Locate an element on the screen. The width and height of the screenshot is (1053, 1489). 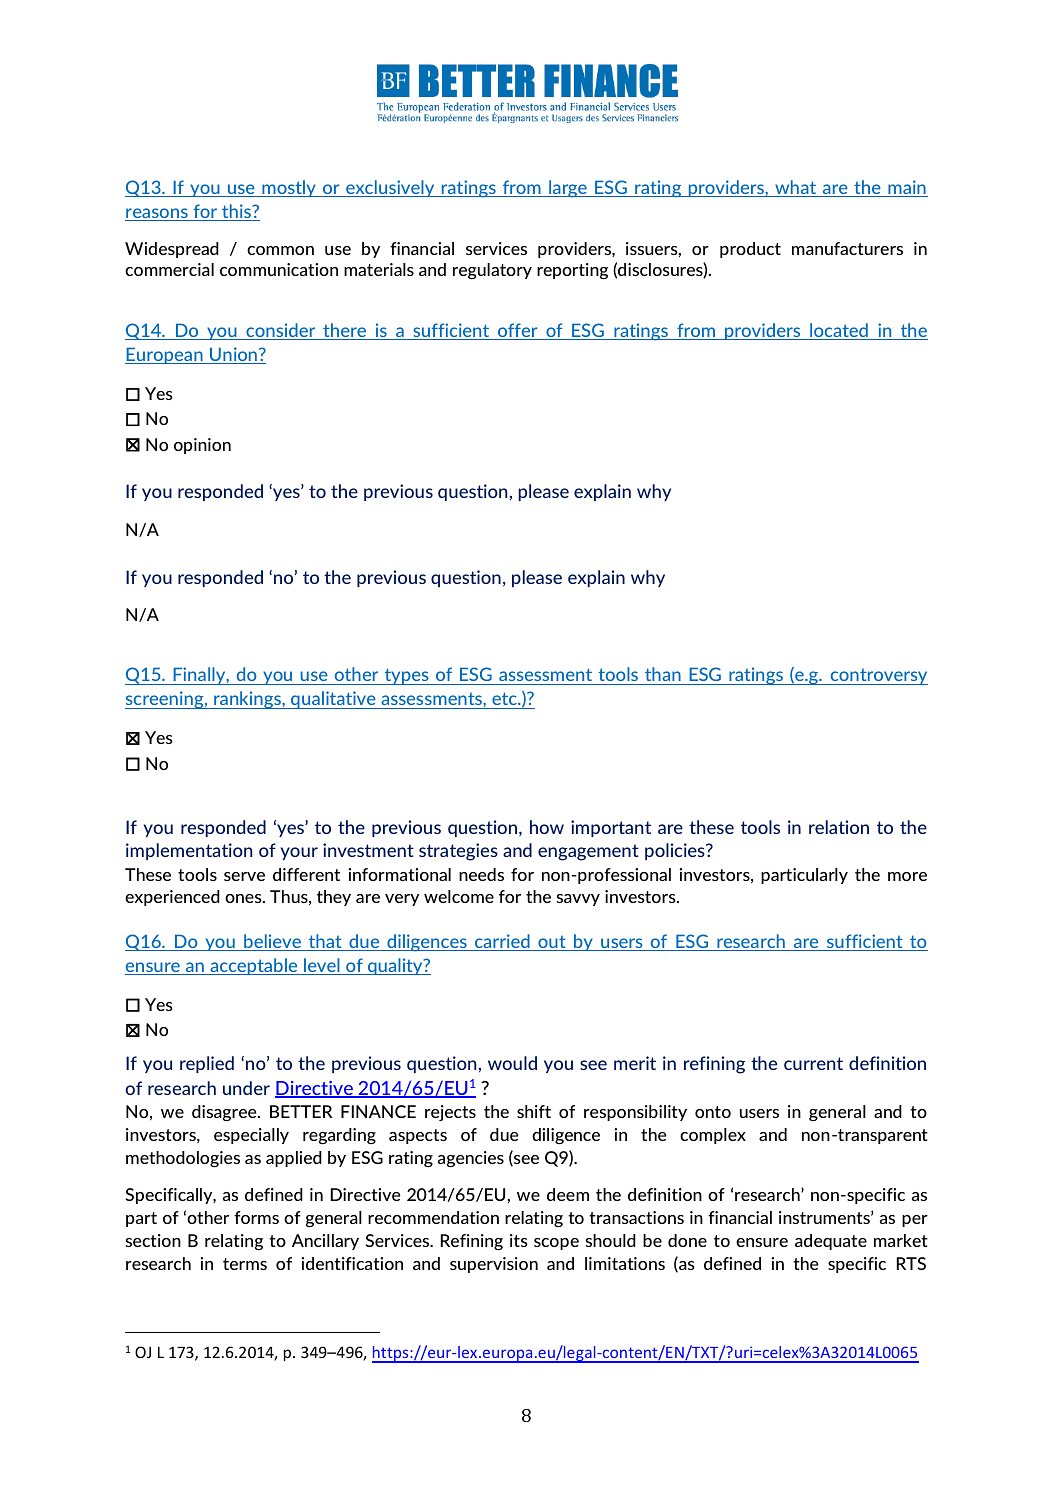
manufacturers is located at coordinates (847, 248).
